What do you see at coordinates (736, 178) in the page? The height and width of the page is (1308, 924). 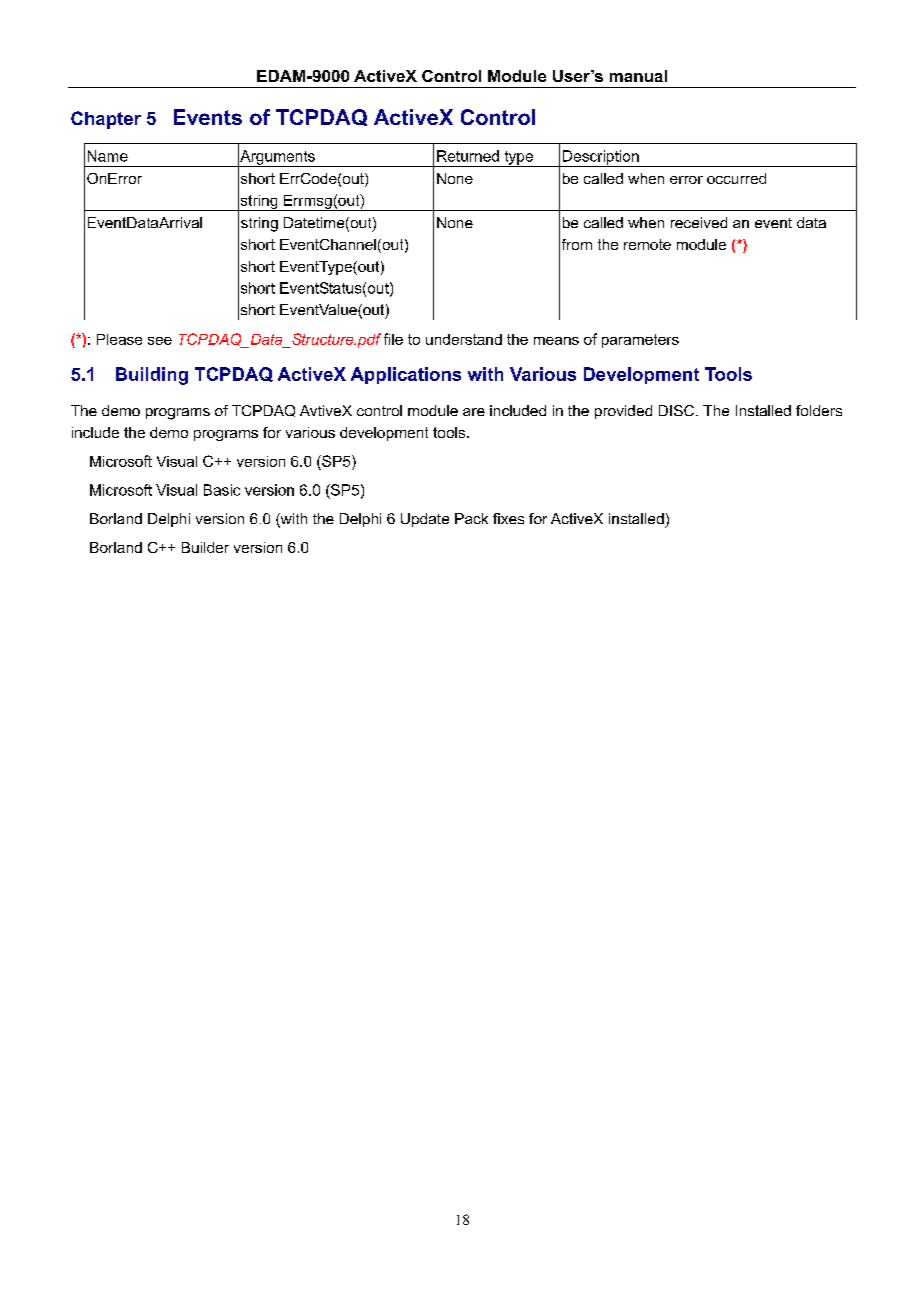 I see `occurred` at bounding box center [736, 178].
